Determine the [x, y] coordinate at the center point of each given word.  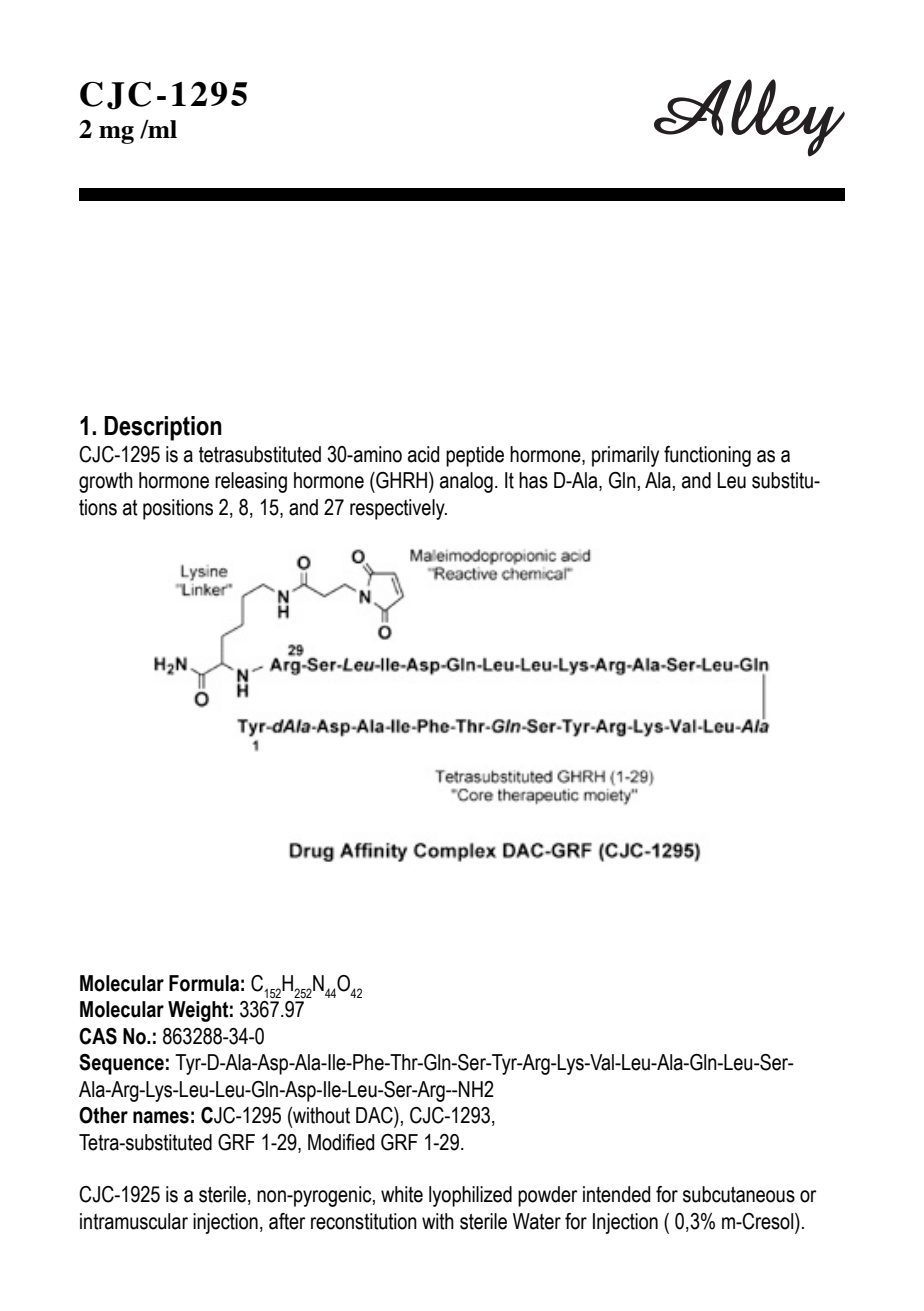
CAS [98, 1036]
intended [616, 1194]
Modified [341, 1142]
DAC [375, 1115]
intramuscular [134, 1221]
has [533, 480]
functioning [707, 456]
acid [423, 454]
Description [163, 428]
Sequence [121, 1064]
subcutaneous [739, 1194]
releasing [251, 482]
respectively [398, 509]
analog [466, 482]
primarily [625, 456]
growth [106, 482]
